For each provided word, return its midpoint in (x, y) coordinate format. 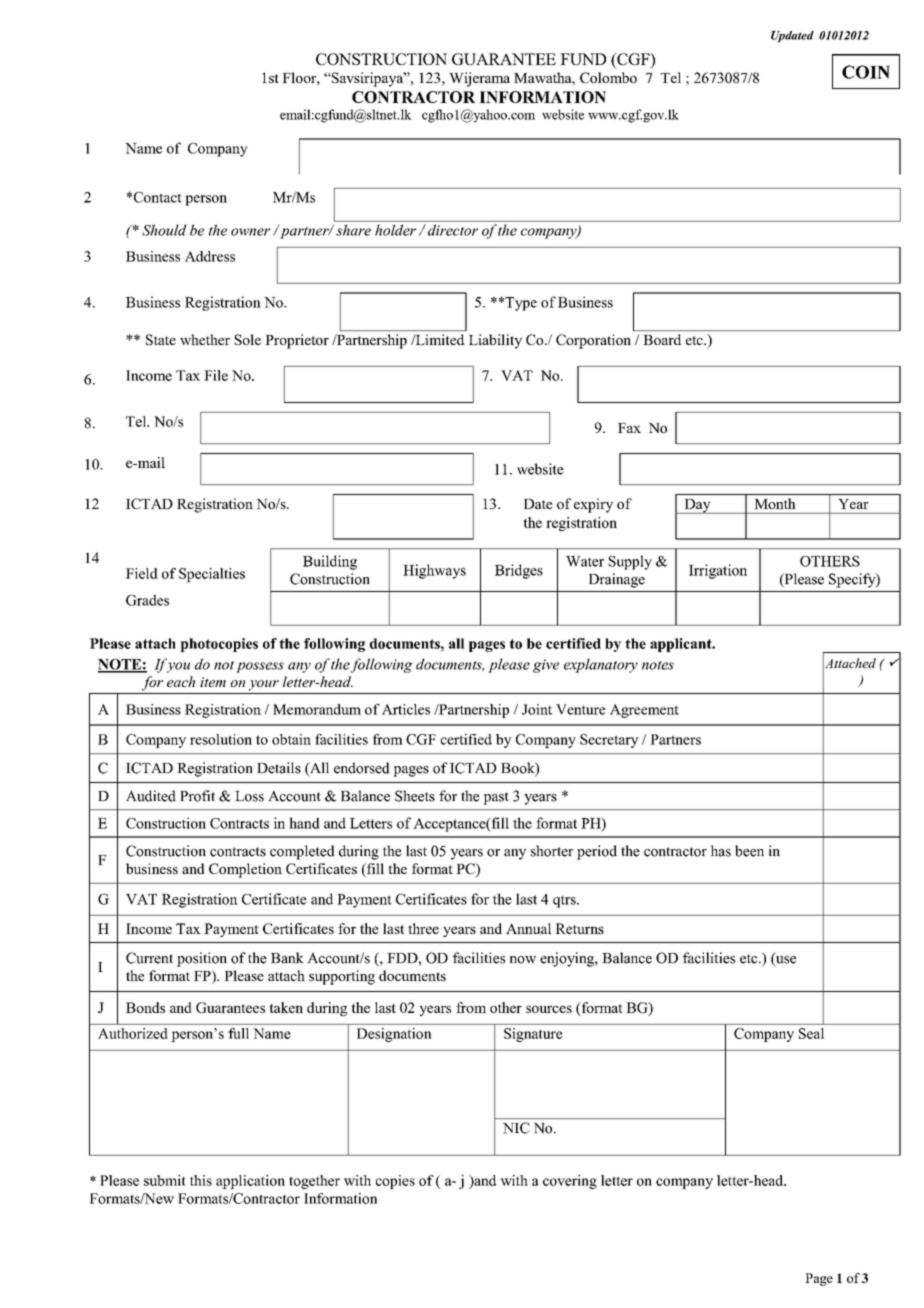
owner (250, 232)
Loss (249, 796)
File (216, 375)
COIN (866, 72)
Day (697, 506)
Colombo (608, 77)
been (749, 851)
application (250, 1182)
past (496, 798)
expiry (593, 505)
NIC (516, 1128)
